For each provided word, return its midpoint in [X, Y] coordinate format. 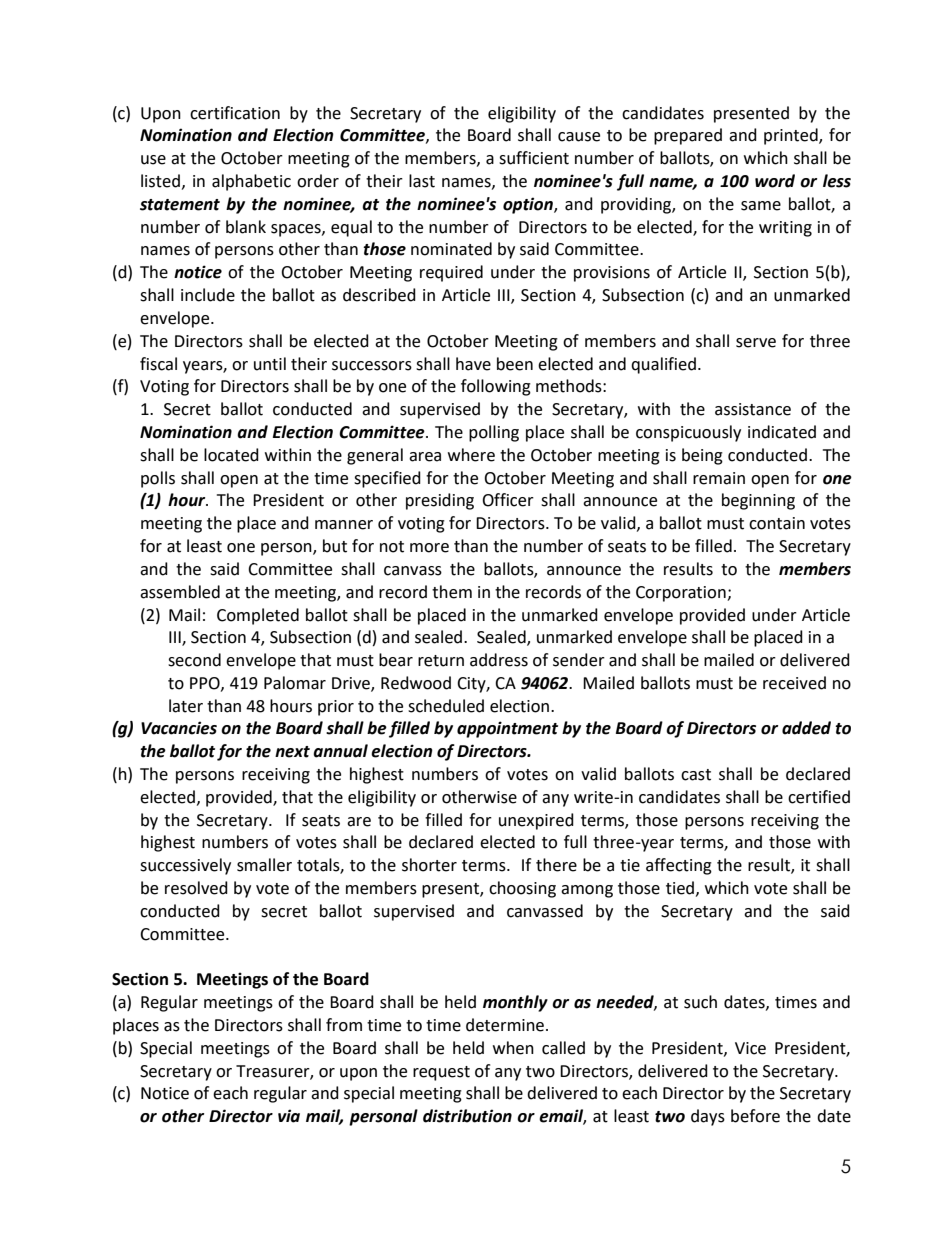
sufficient [534, 158]
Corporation [682, 594]
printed [792, 136]
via [289, 1116]
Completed [258, 616]
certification [235, 113]
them [452, 592]
